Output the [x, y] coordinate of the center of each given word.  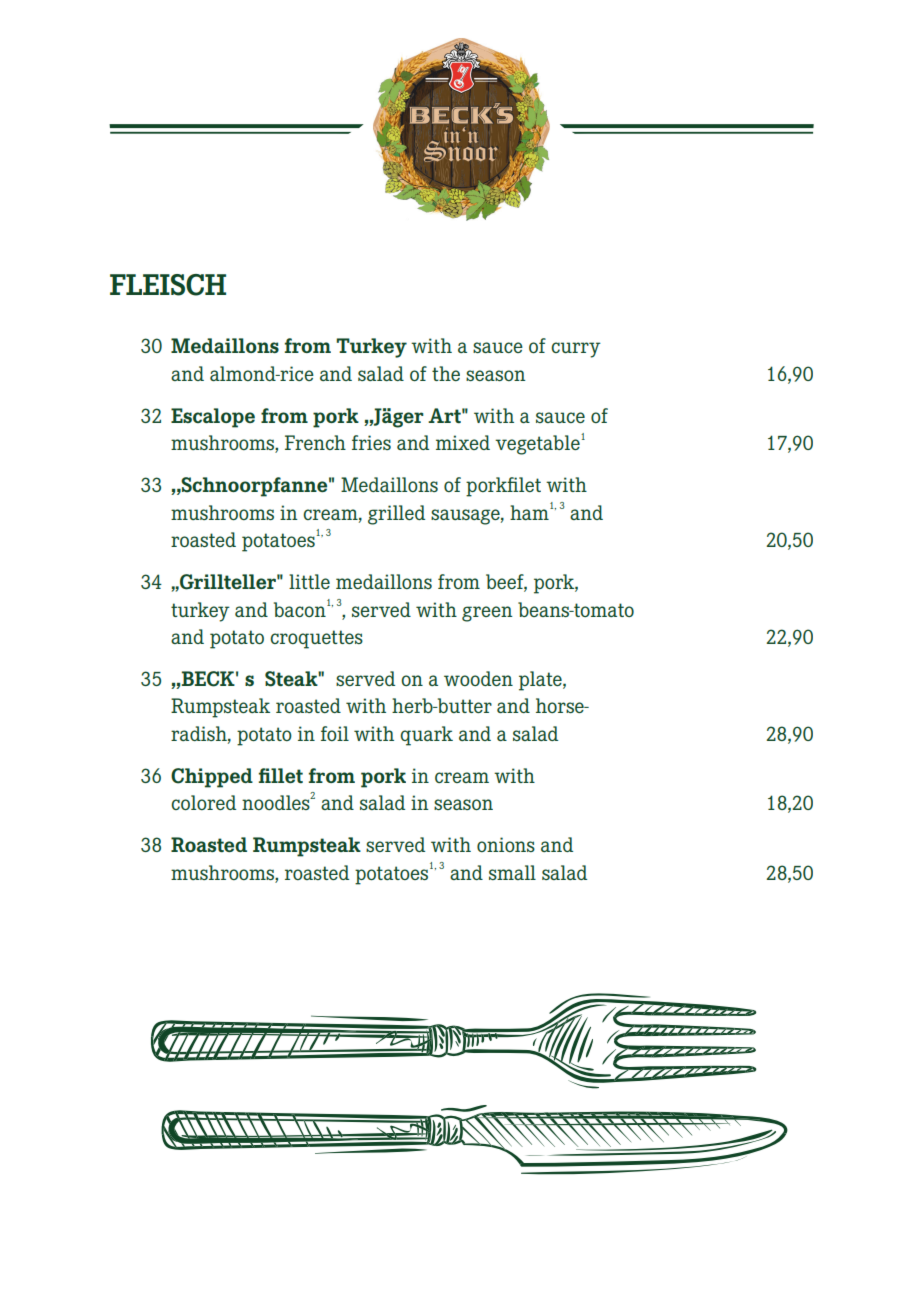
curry [576, 350]
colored [203, 802]
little [309, 581]
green [487, 614]
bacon [301, 608]
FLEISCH [168, 285]
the [446, 373]
